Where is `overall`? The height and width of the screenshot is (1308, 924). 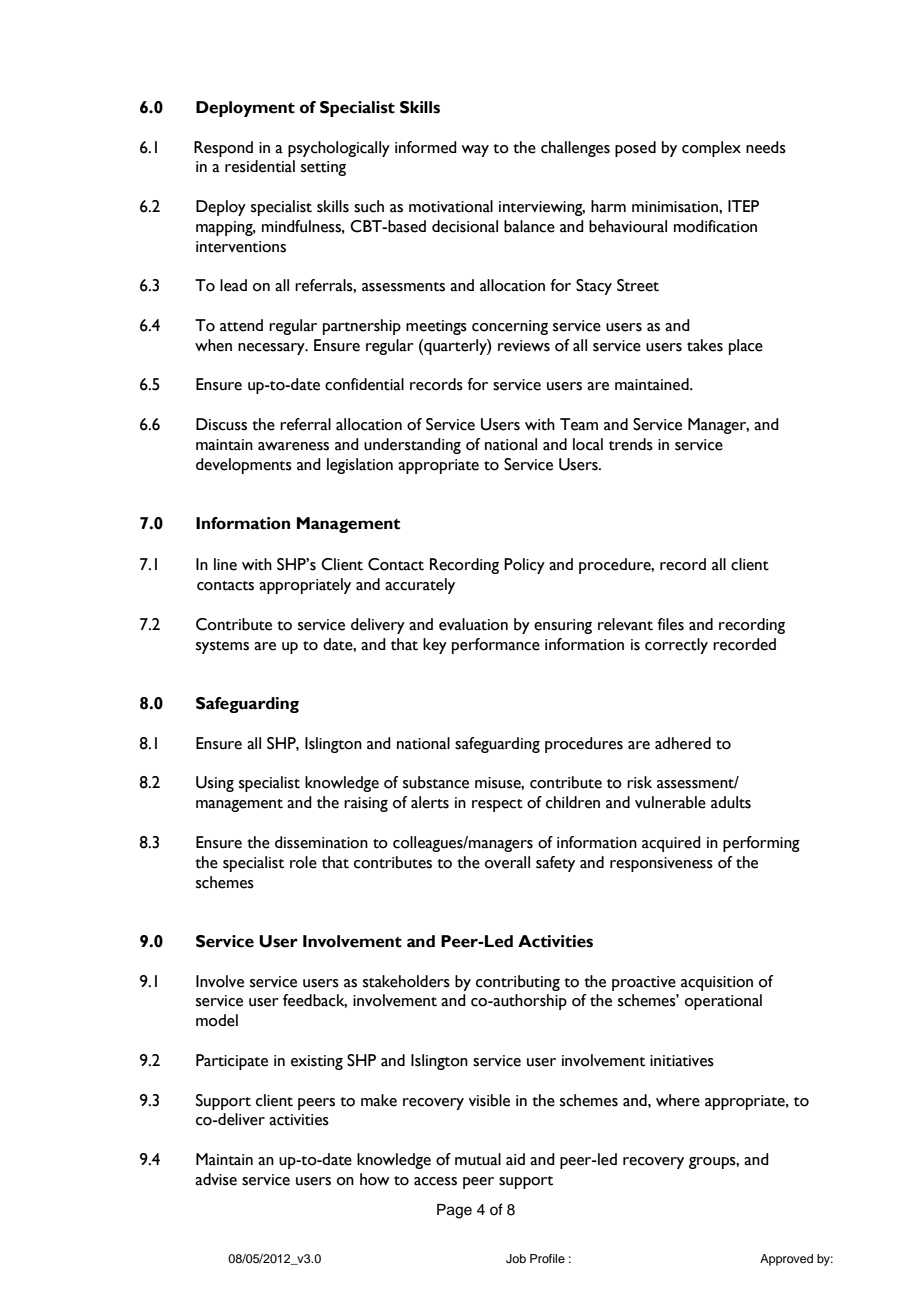 overall is located at coordinates (507, 862).
